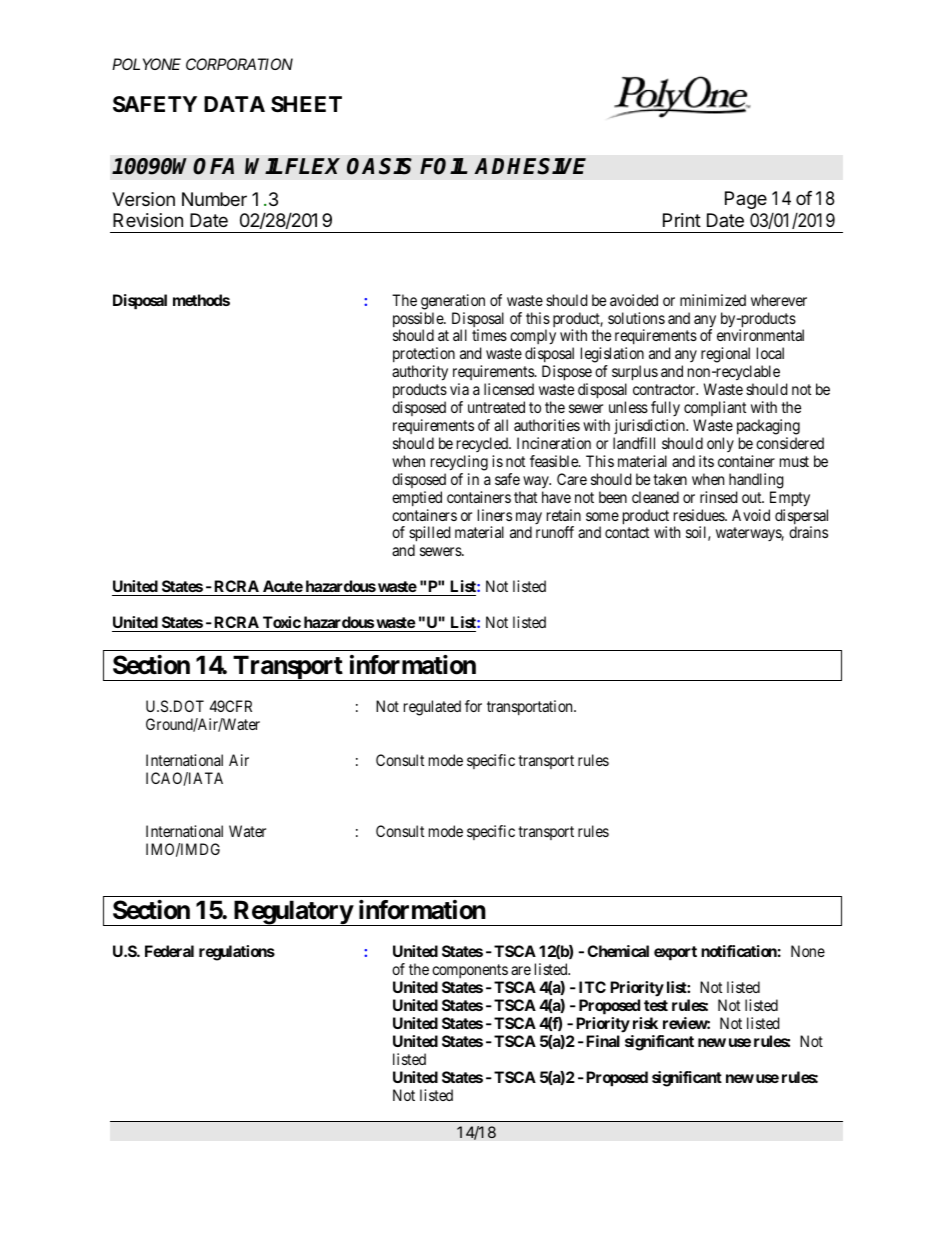 This page has width=952, height=1233. I want to click on regulated, so click(432, 708).
